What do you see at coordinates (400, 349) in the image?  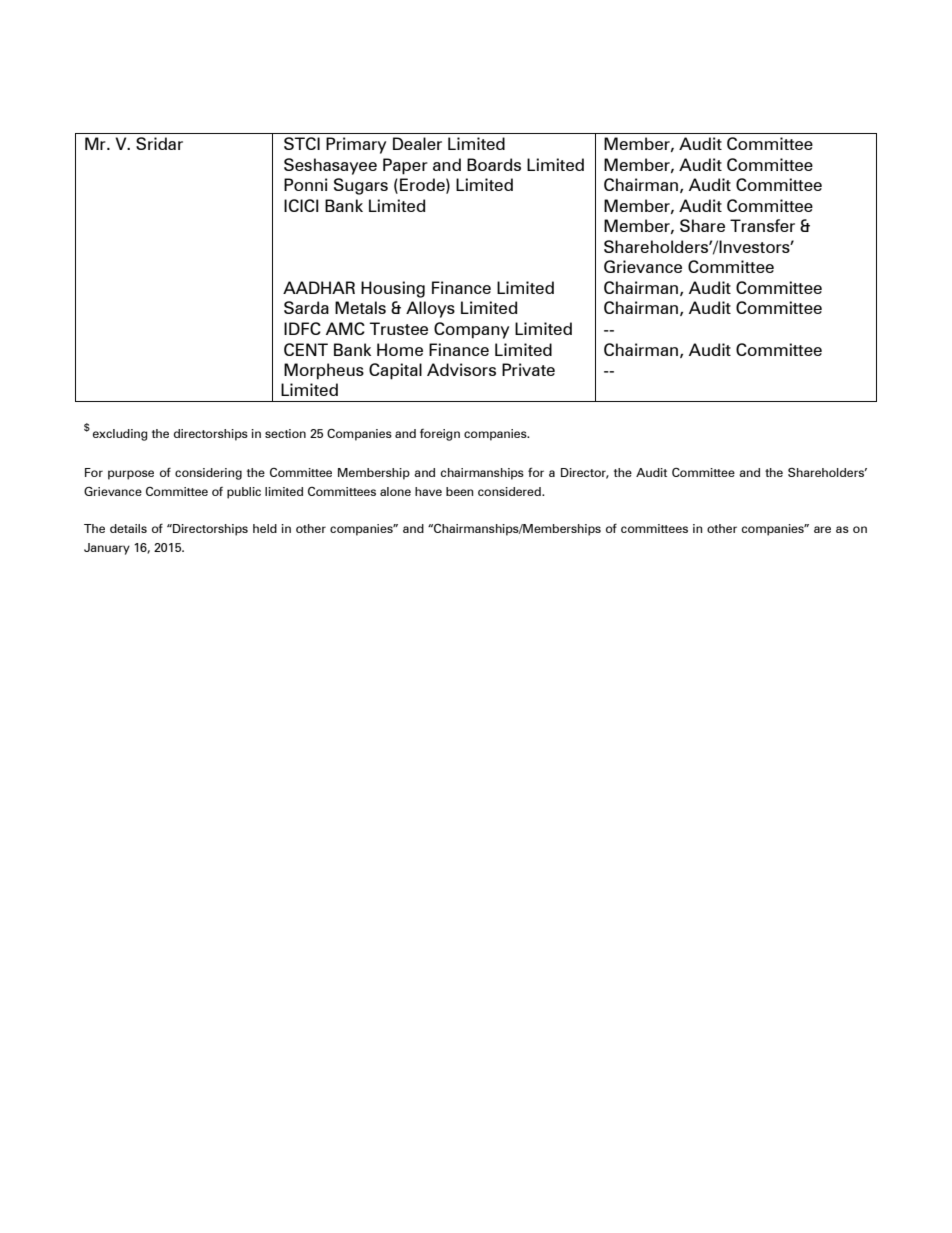 I see `Home` at bounding box center [400, 349].
